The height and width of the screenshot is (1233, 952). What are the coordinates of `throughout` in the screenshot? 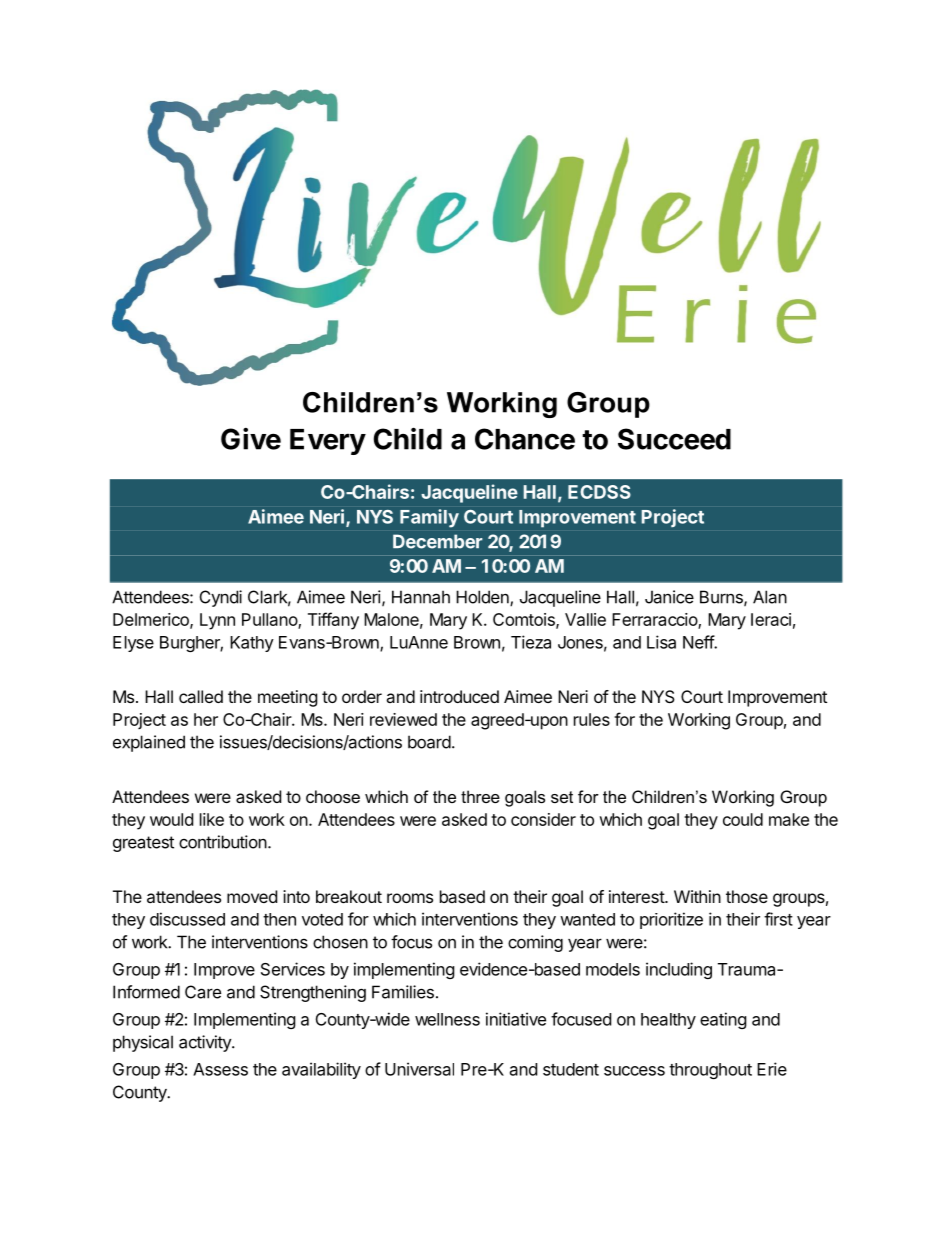 It's located at (710, 1071).
